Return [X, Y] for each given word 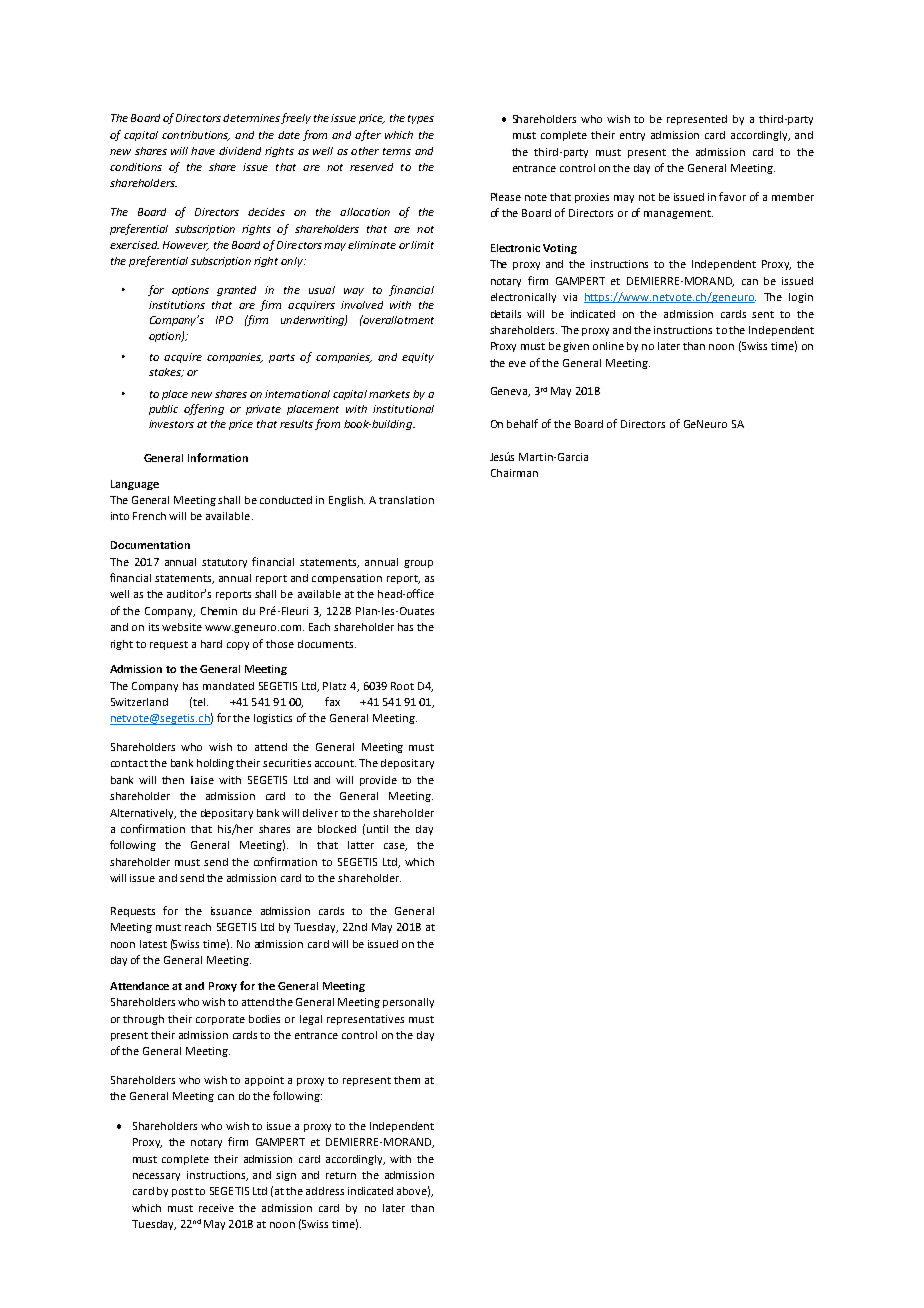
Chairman [514, 473]
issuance [231, 911]
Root [402, 686]
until [377, 829]
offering [204, 409]
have [203, 151]
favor [732, 196]
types [421, 119]
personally [408, 1003]
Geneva [510, 392]
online [608, 346]
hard [211, 644]
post [182, 1192]
